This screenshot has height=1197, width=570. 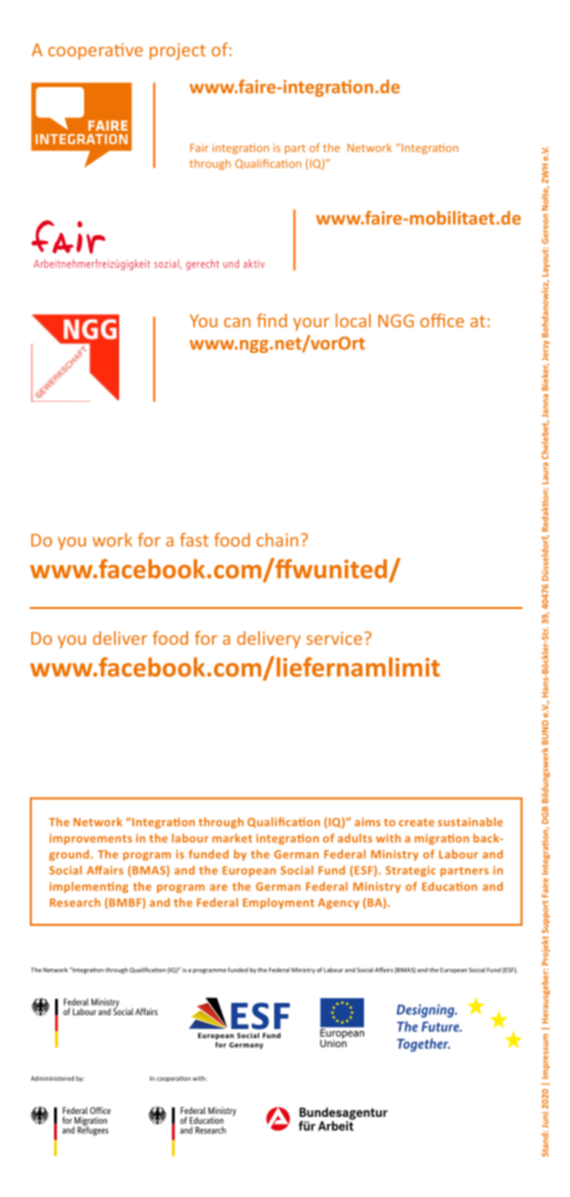 What do you see at coordinates (442, 320) in the screenshot?
I see `office` at bounding box center [442, 320].
